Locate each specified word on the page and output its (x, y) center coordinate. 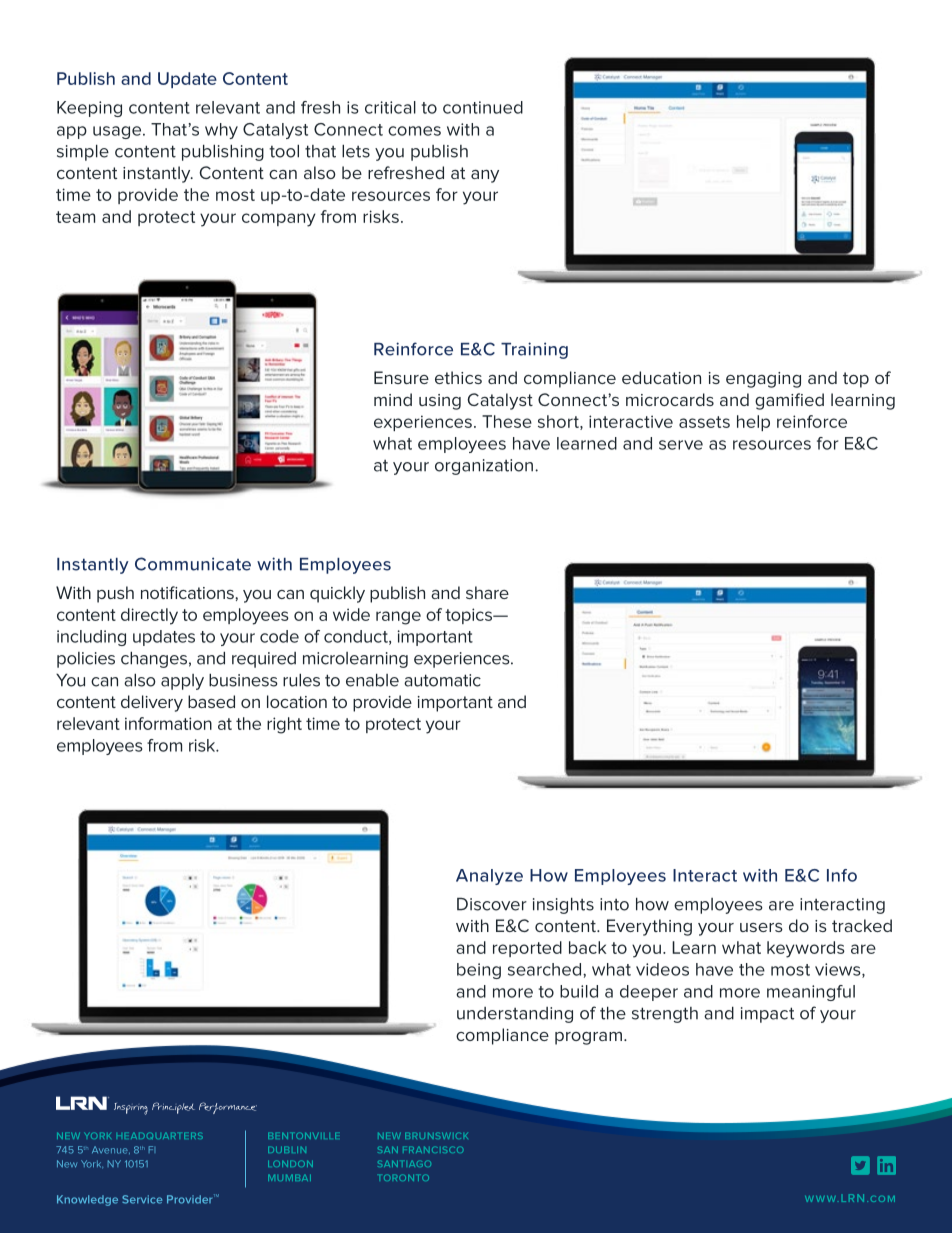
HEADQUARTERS (160, 1135)
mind (393, 399)
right (284, 725)
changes (154, 660)
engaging (763, 380)
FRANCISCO (433, 1149)
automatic (442, 680)
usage (118, 132)
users (761, 927)
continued (483, 107)
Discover (492, 904)
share (487, 592)
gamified (789, 401)
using (440, 402)
